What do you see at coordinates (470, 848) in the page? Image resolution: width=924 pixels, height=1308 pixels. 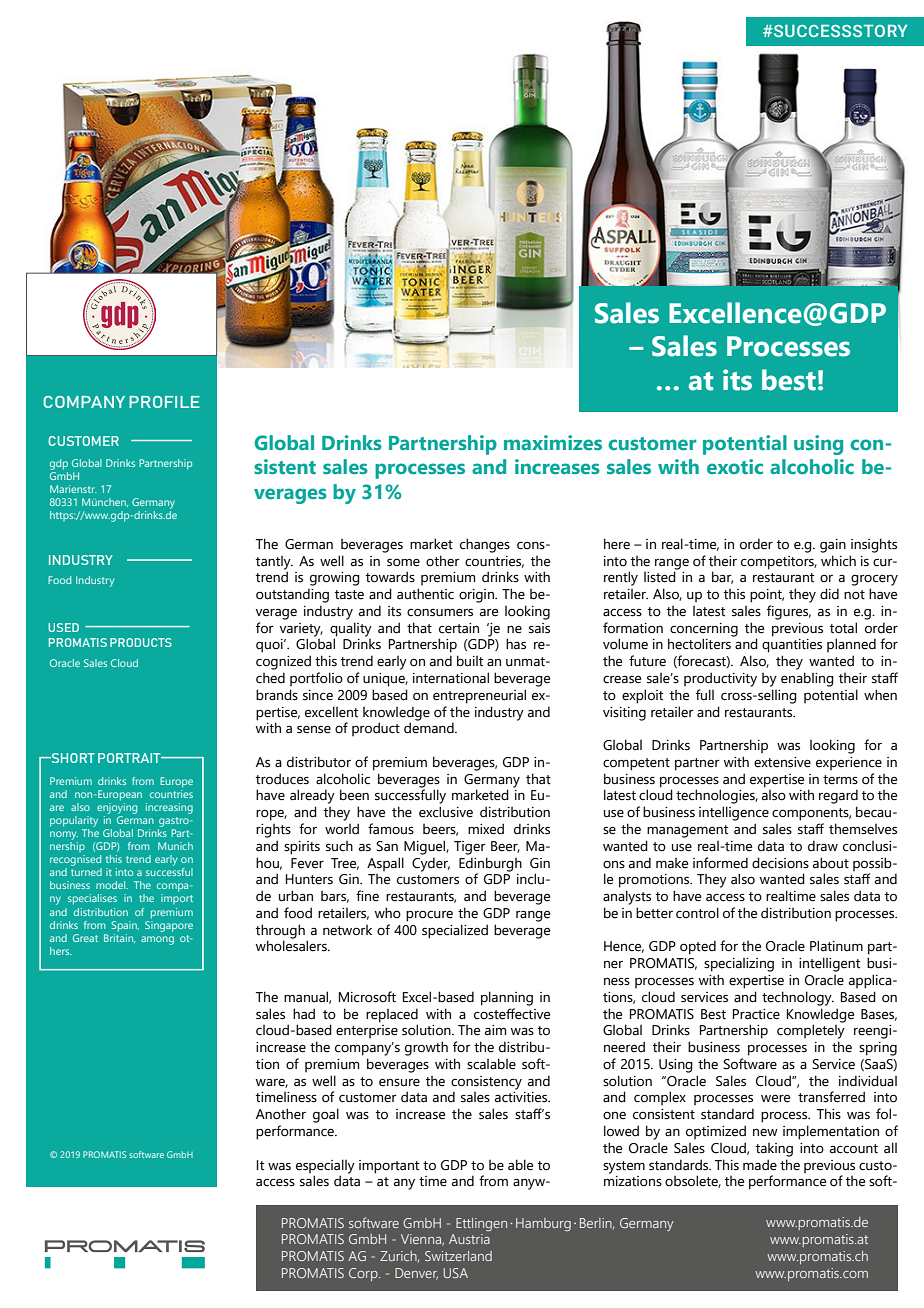 I see `Tiger` at bounding box center [470, 848].
